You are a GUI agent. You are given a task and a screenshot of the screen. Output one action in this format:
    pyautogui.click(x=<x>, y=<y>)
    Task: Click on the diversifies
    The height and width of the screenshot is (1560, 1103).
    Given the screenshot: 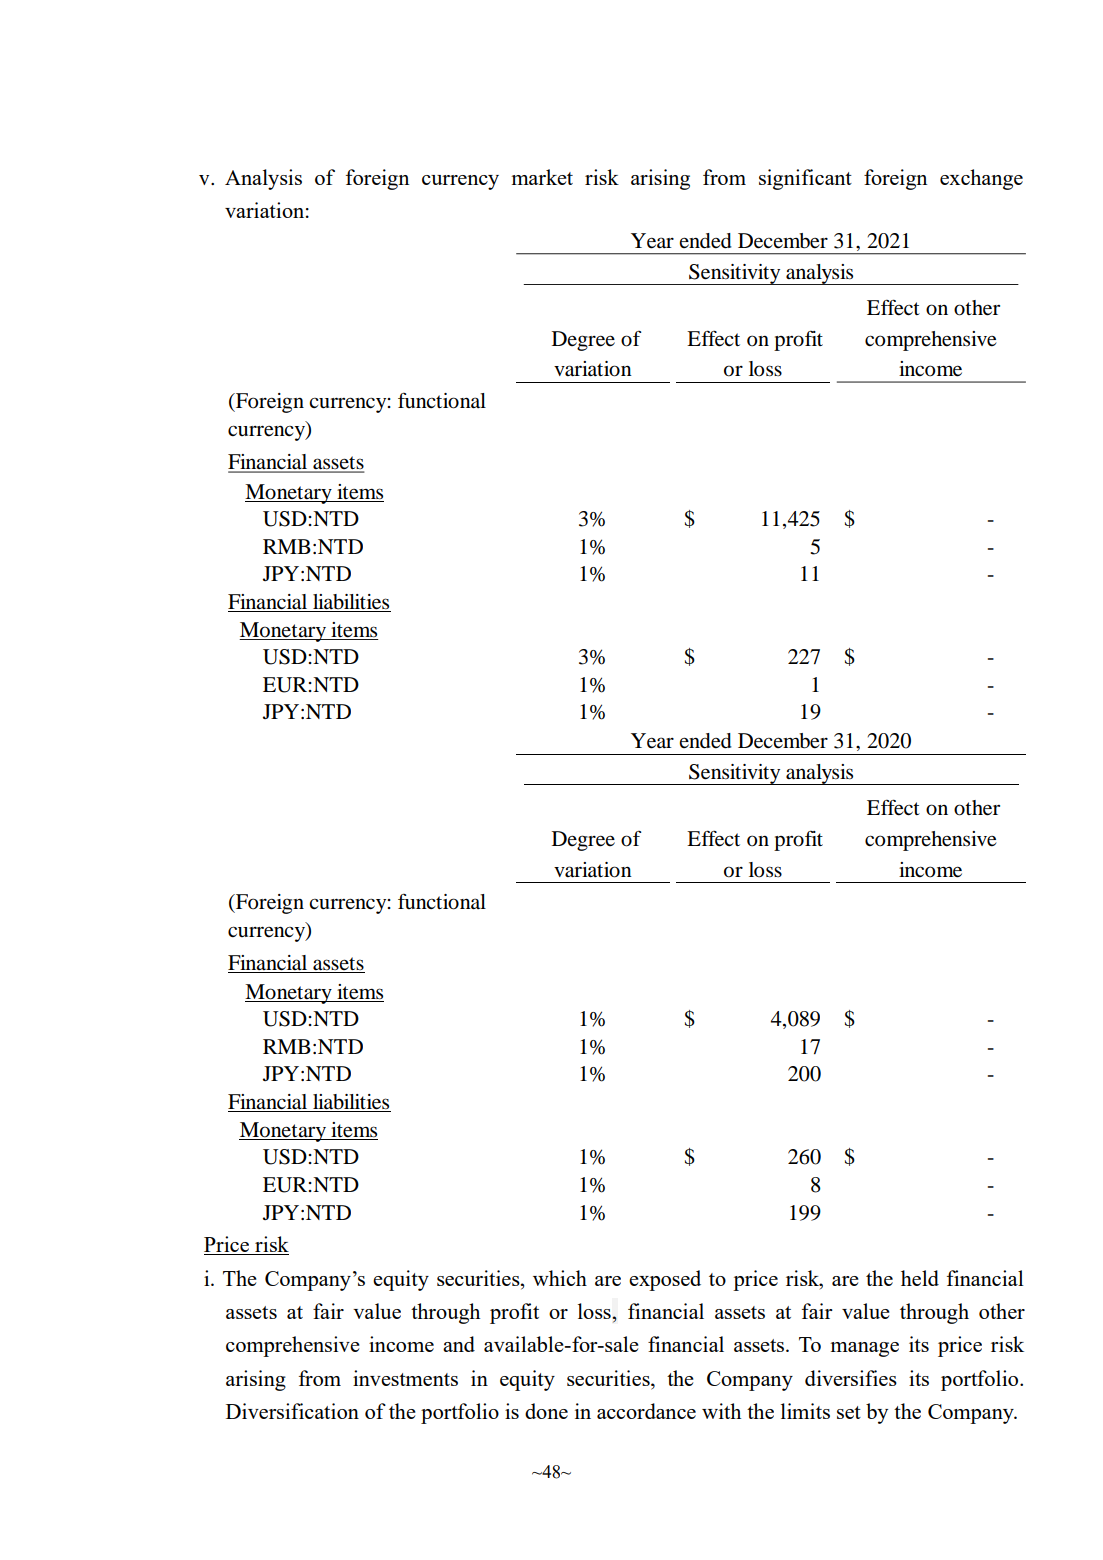 What is the action you would take?
    pyautogui.click(x=851, y=1378)
